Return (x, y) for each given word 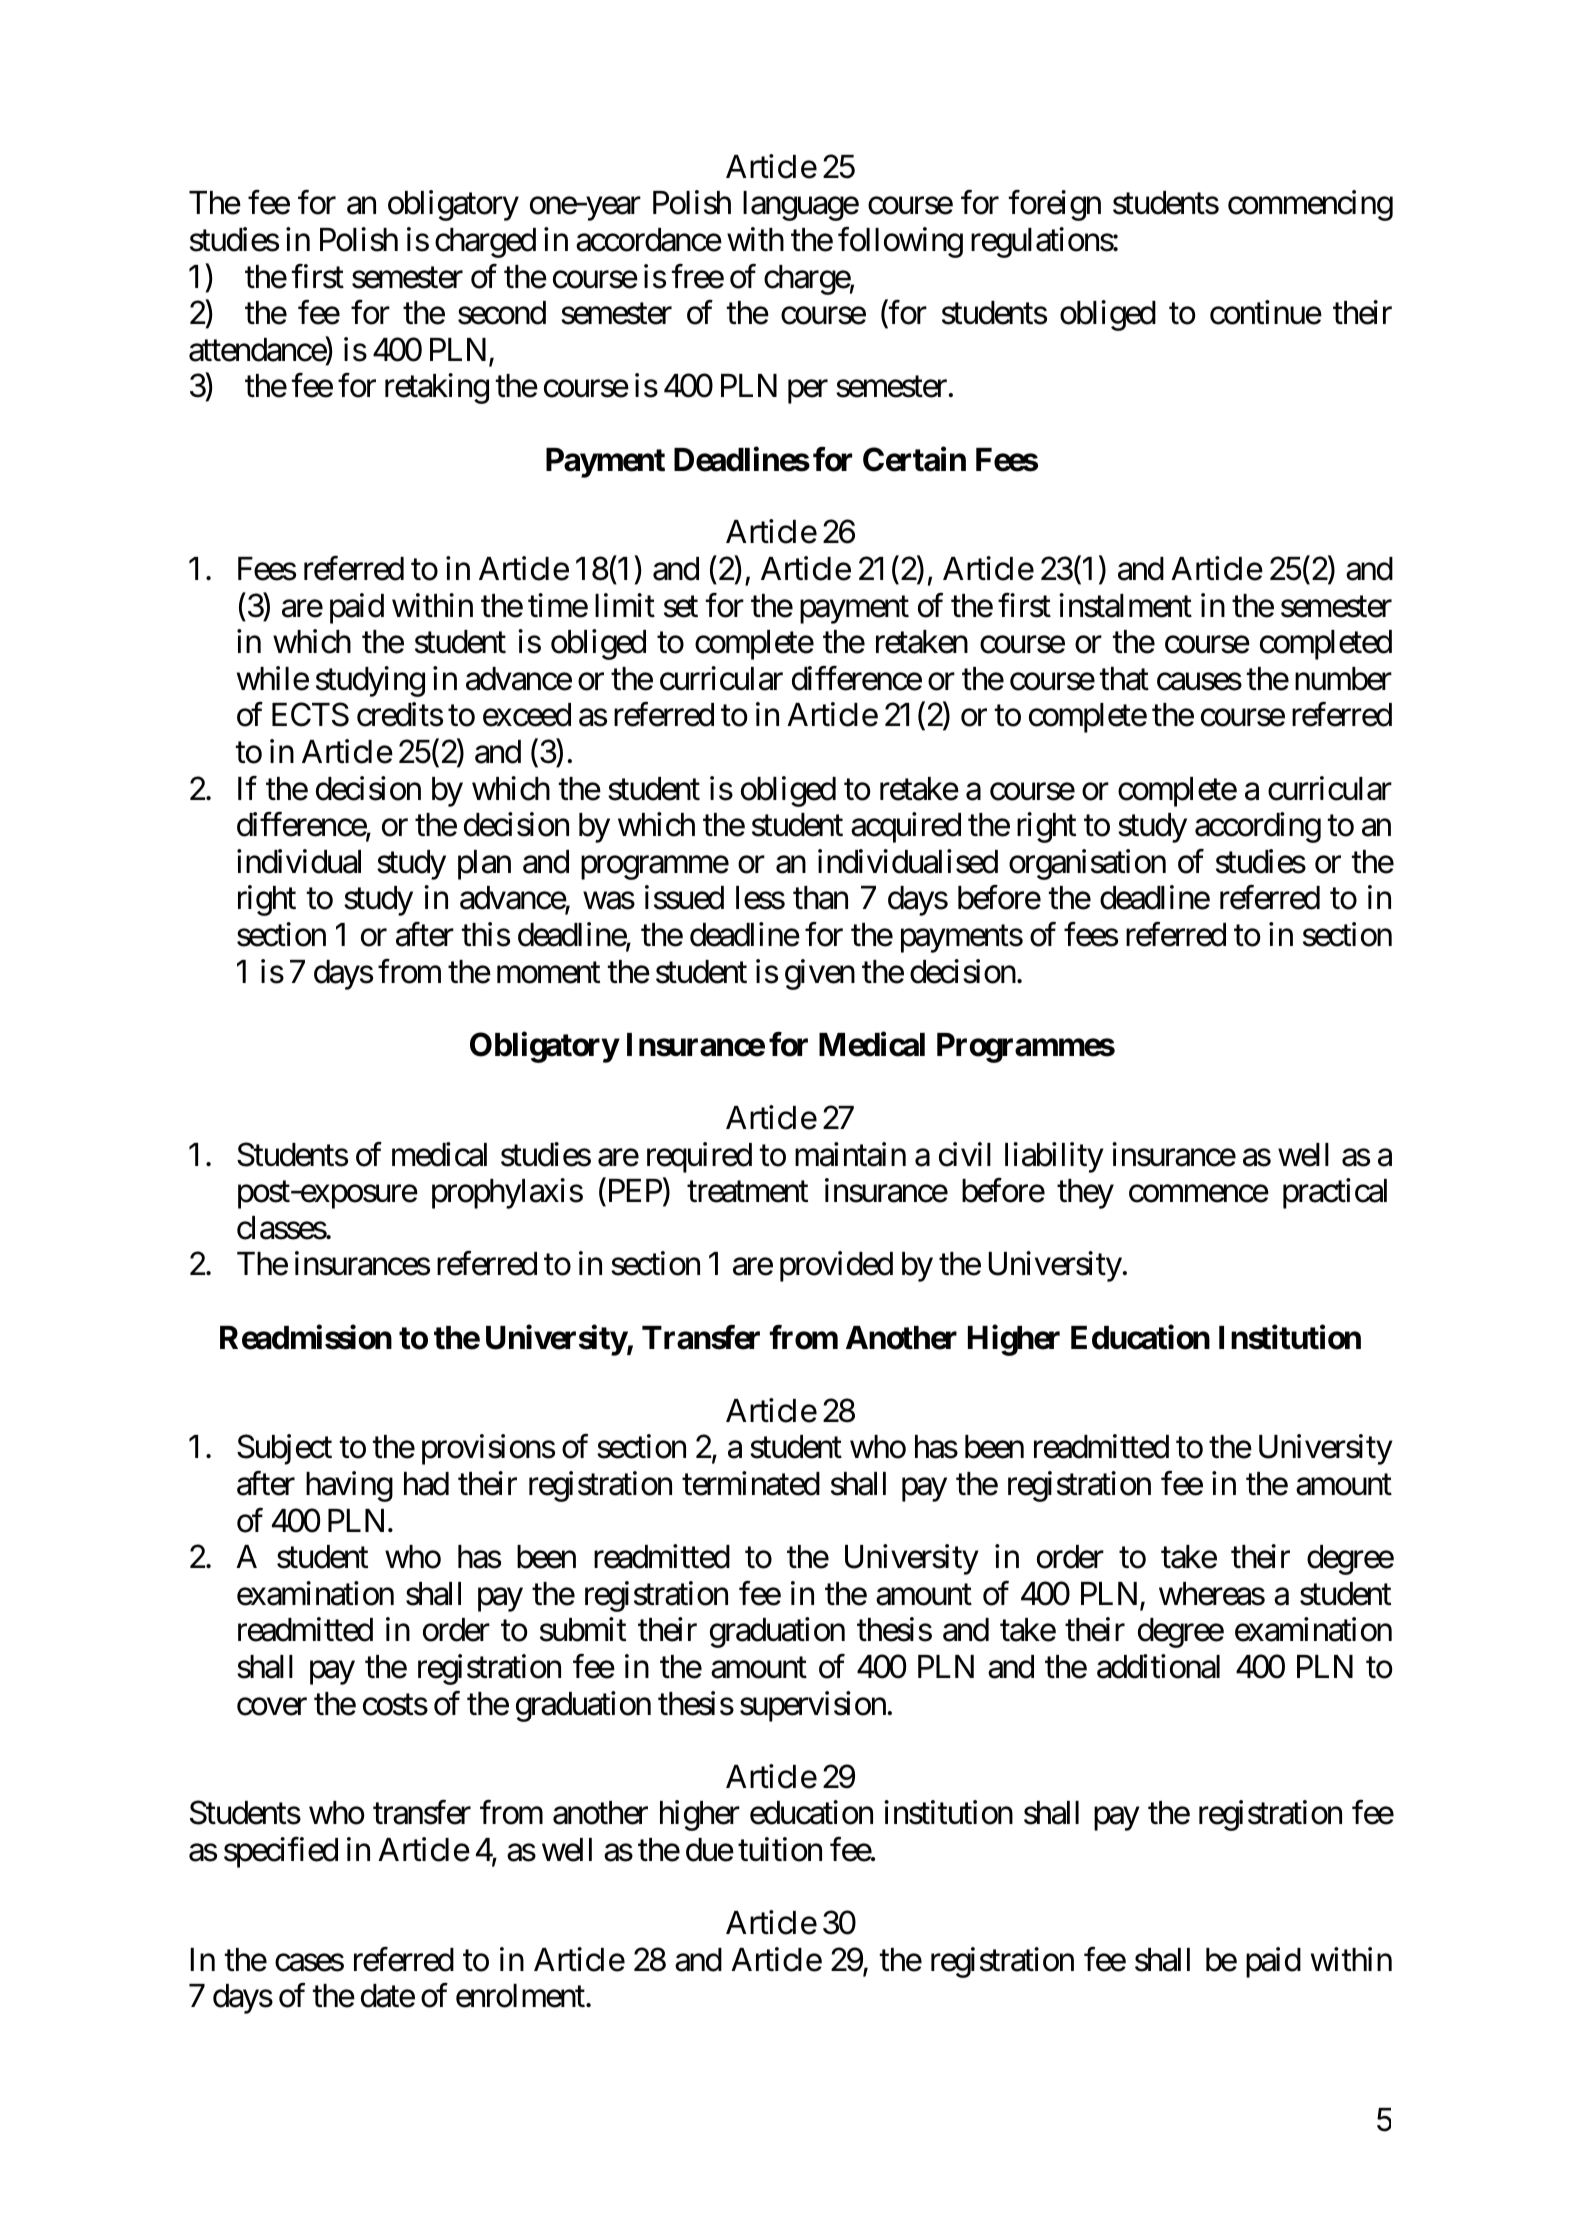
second (502, 313)
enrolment (520, 1996)
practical (1335, 1194)
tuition (780, 1849)
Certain (914, 459)
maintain (850, 1154)
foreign (1055, 206)
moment (548, 973)
